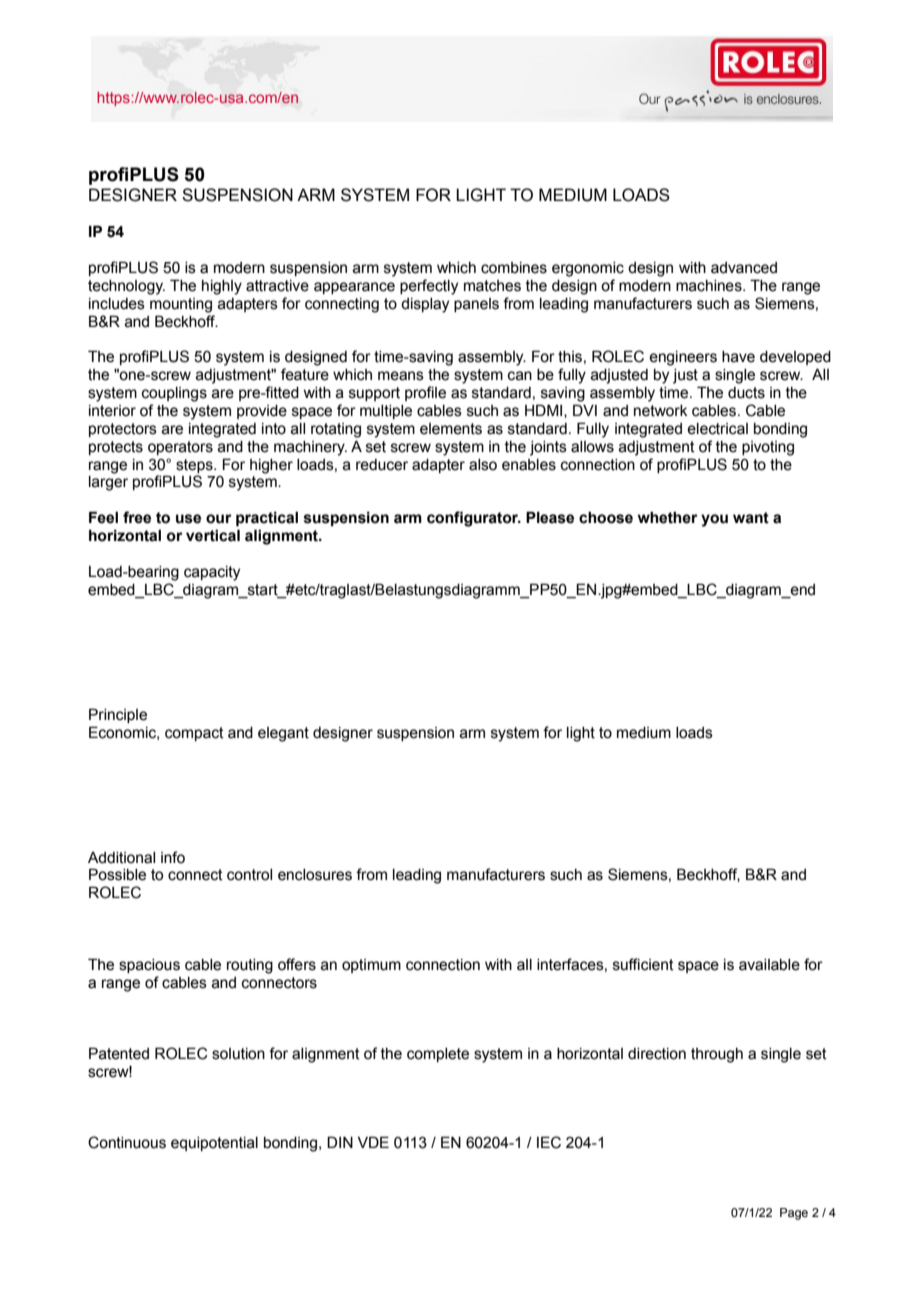 The image size is (924, 1308). What do you see at coordinates (429, 287) in the document?
I see `perfectly` at bounding box center [429, 287].
